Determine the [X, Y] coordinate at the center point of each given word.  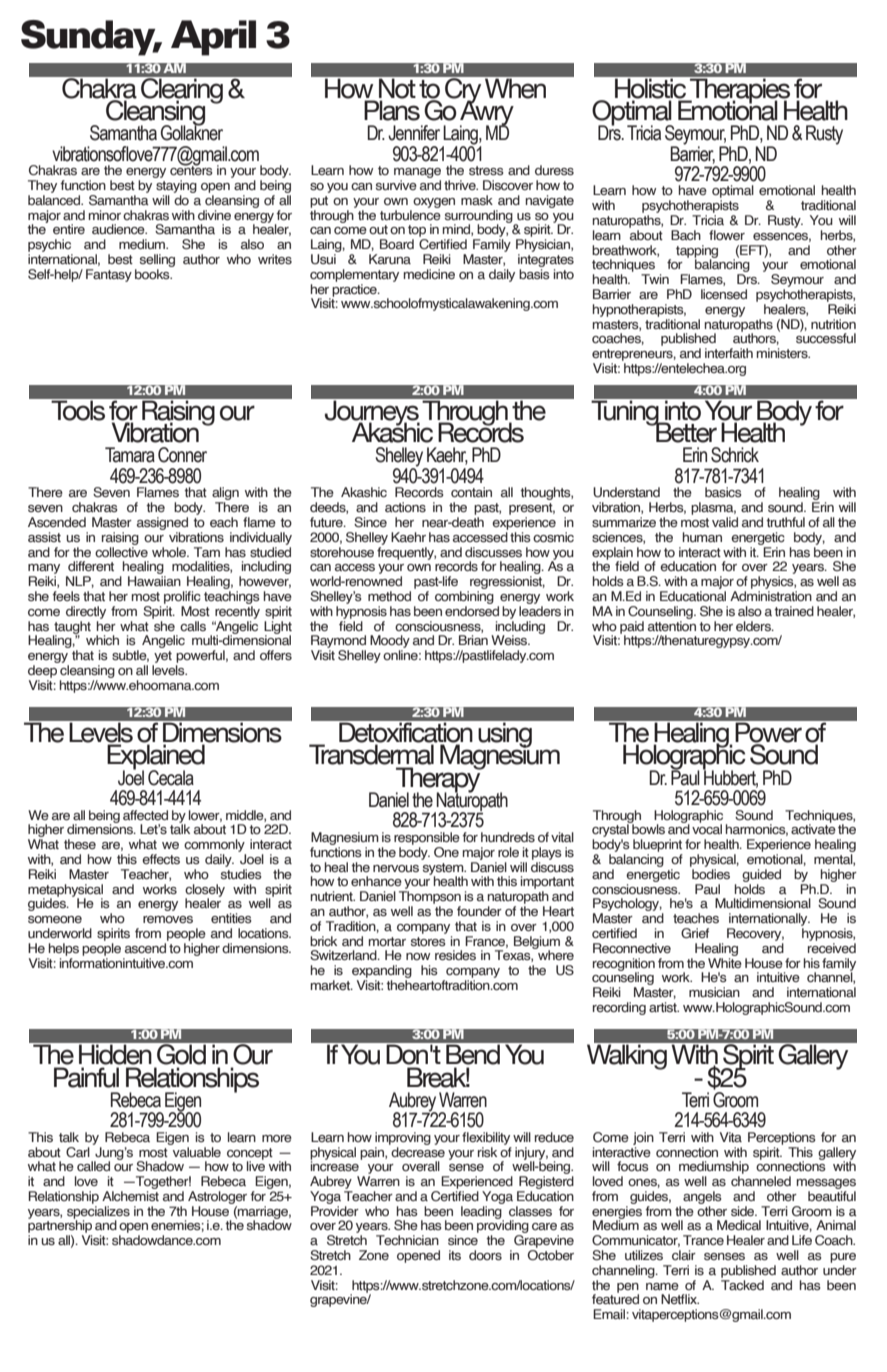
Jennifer [414, 133]
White [725, 961]
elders [754, 626]
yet [162, 658]
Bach [686, 235]
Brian [473, 640]
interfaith [729, 353]
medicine [429, 274]
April [213, 38]
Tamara [130, 455]
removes [168, 919]
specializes [98, 1212]
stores [428, 941]
